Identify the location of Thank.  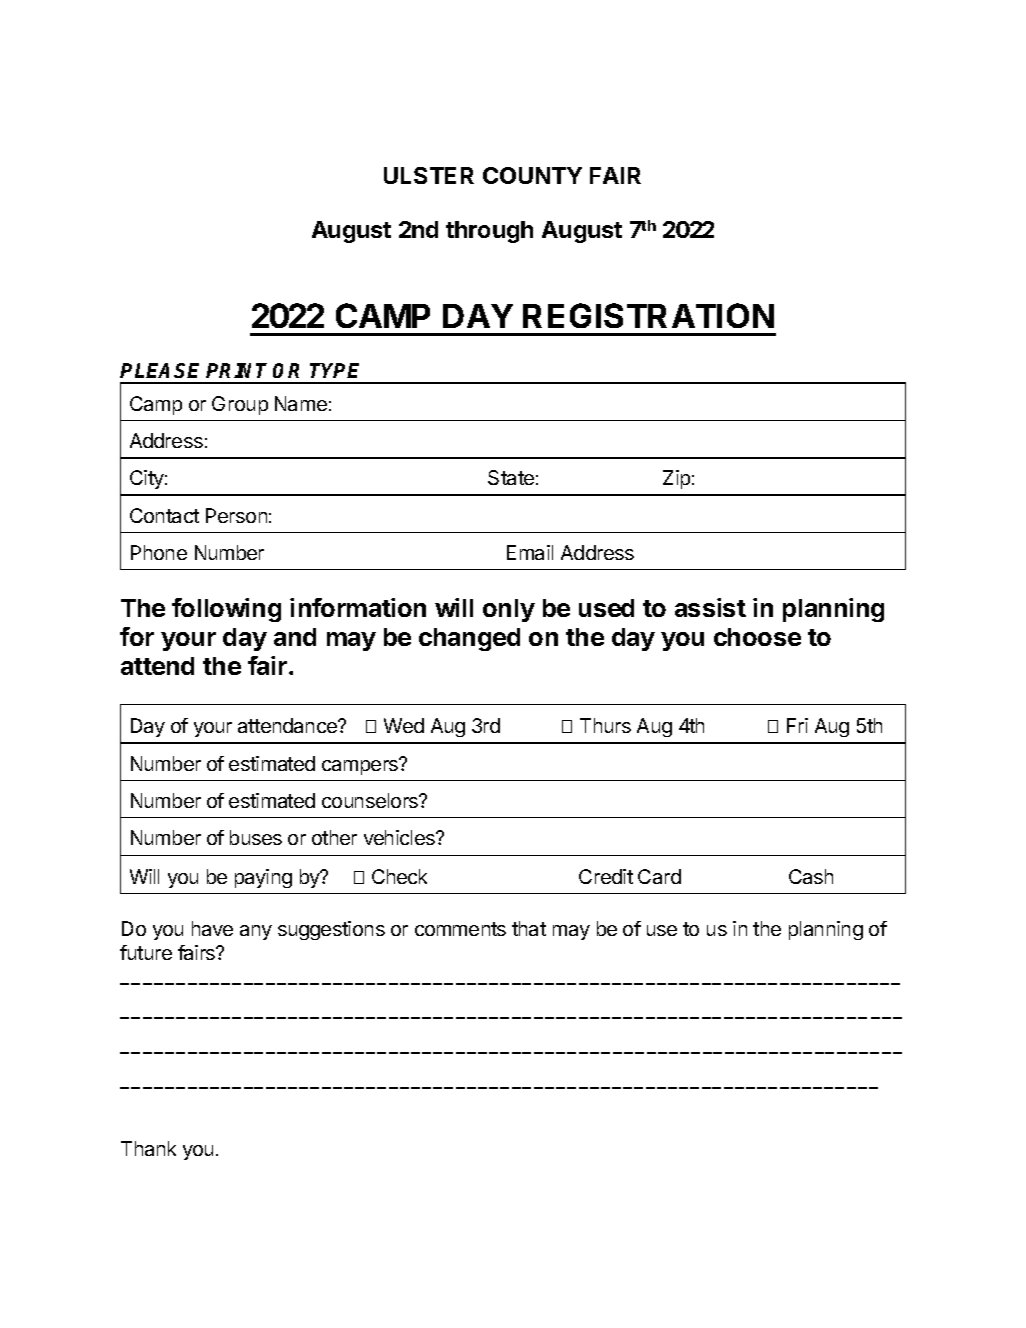
(148, 1148).
